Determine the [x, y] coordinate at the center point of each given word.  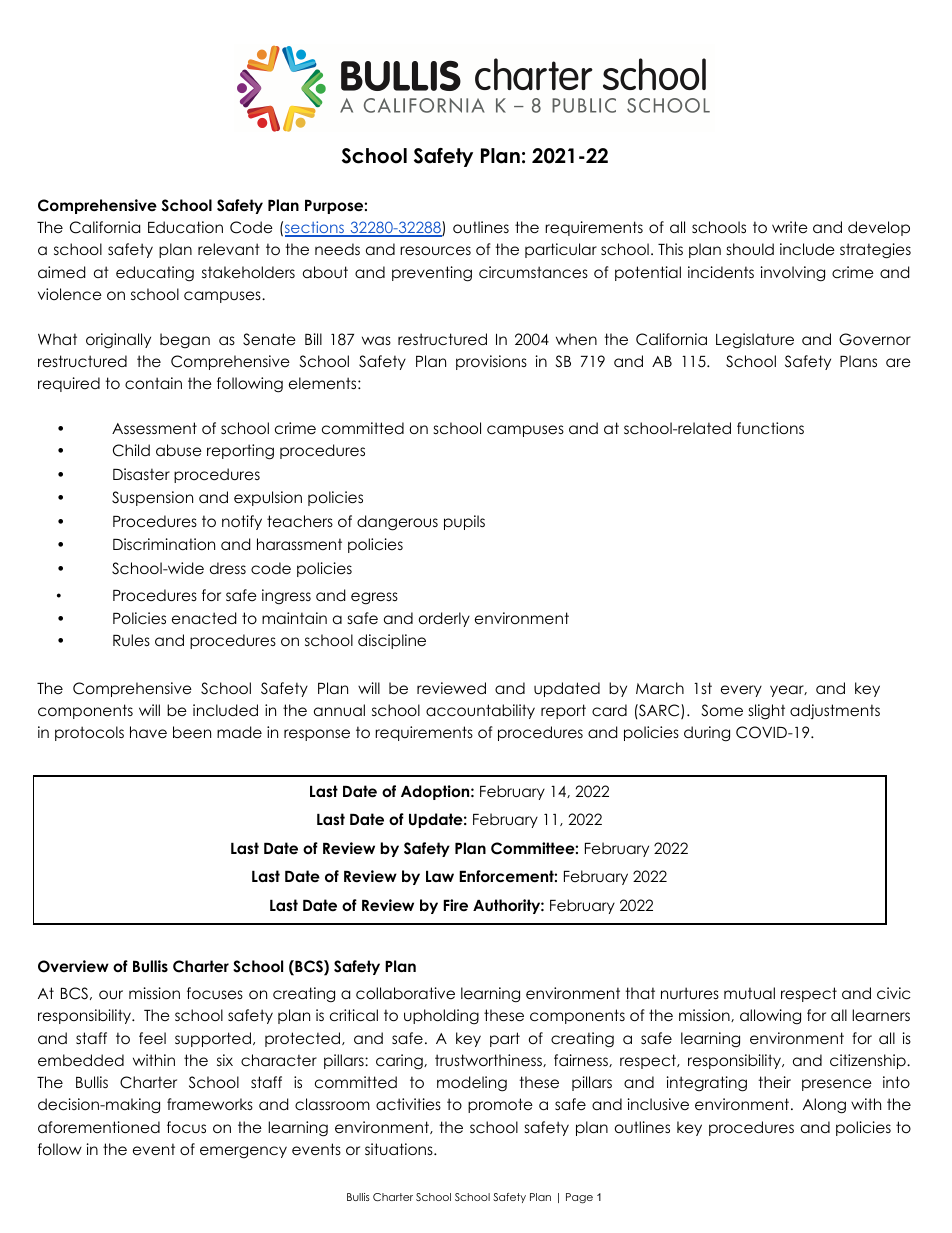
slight [767, 712]
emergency [243, 1152]
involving [793, 274]
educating [155, 274]
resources [435, 251]
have [148, 732]
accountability [480, 711]
